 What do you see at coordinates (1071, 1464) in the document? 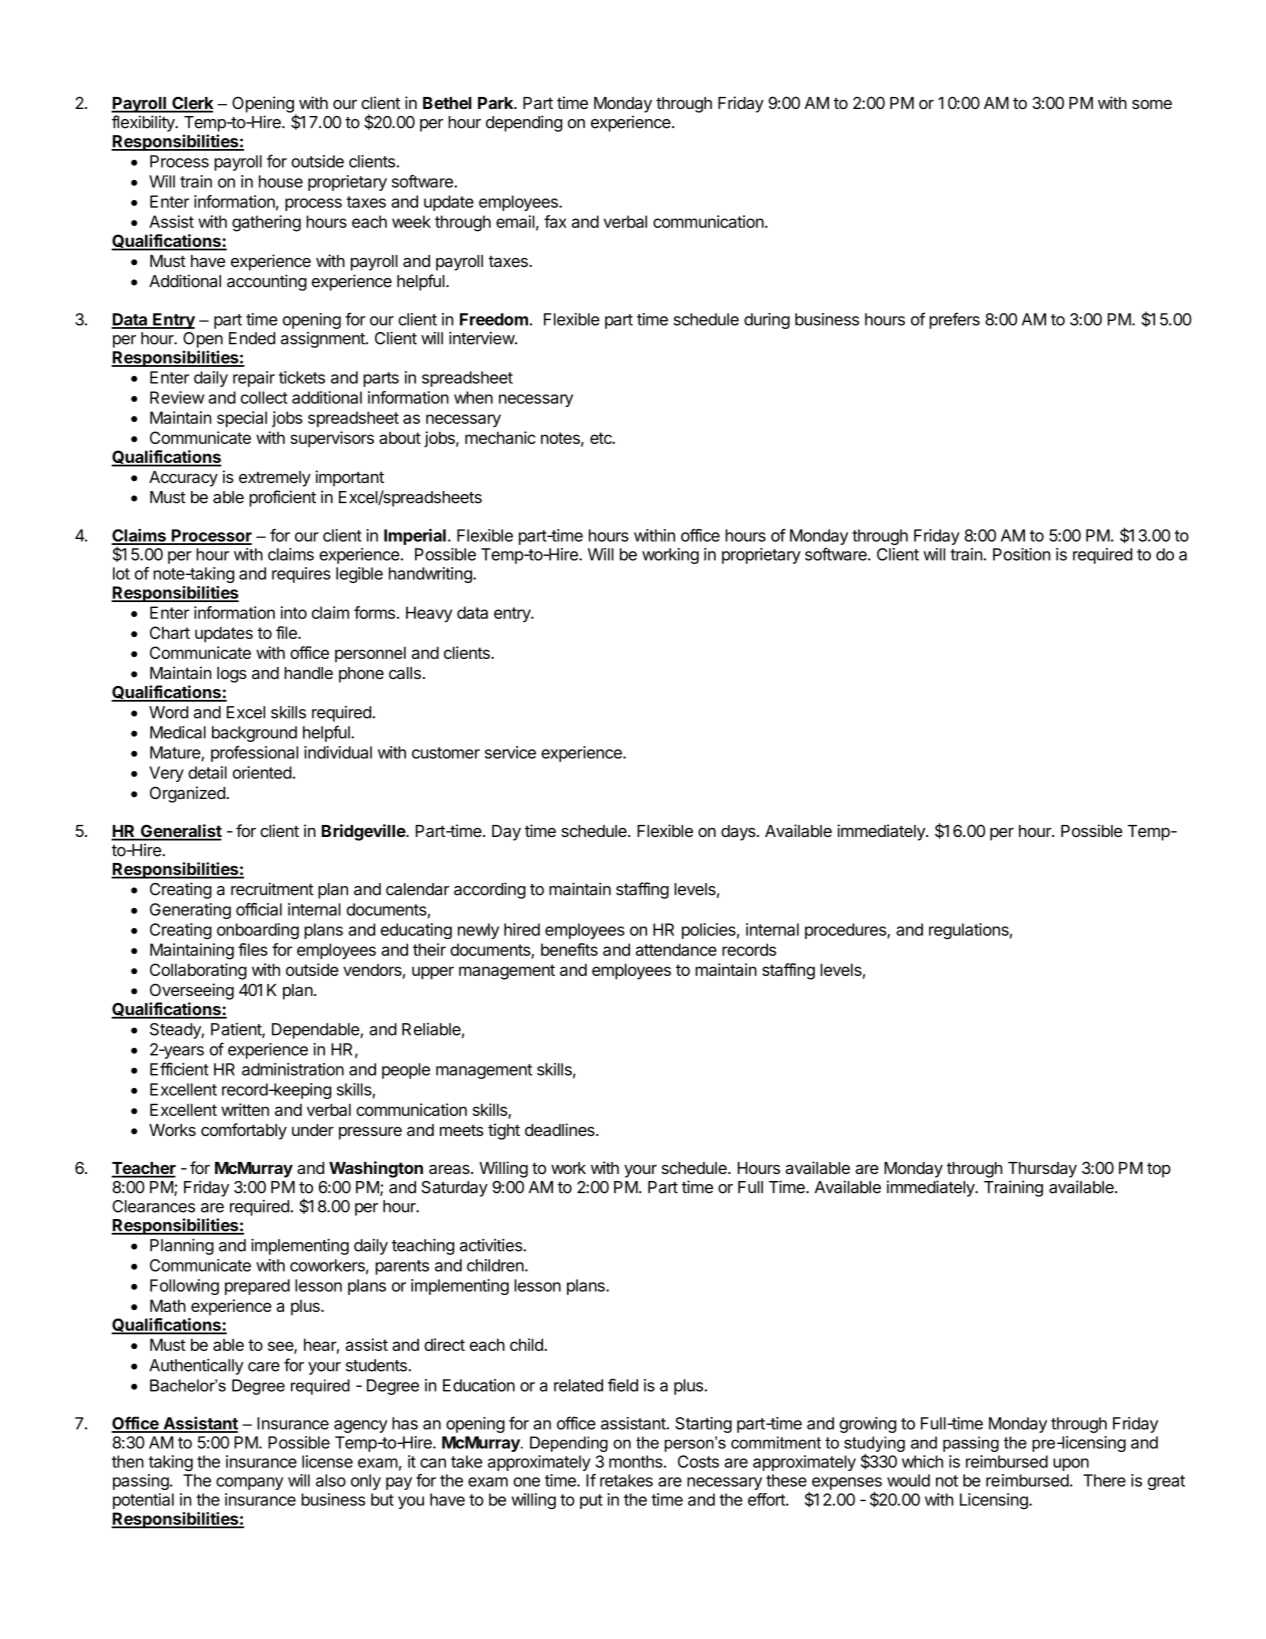
I see `upon` at bounding box center [1071, 1464].
